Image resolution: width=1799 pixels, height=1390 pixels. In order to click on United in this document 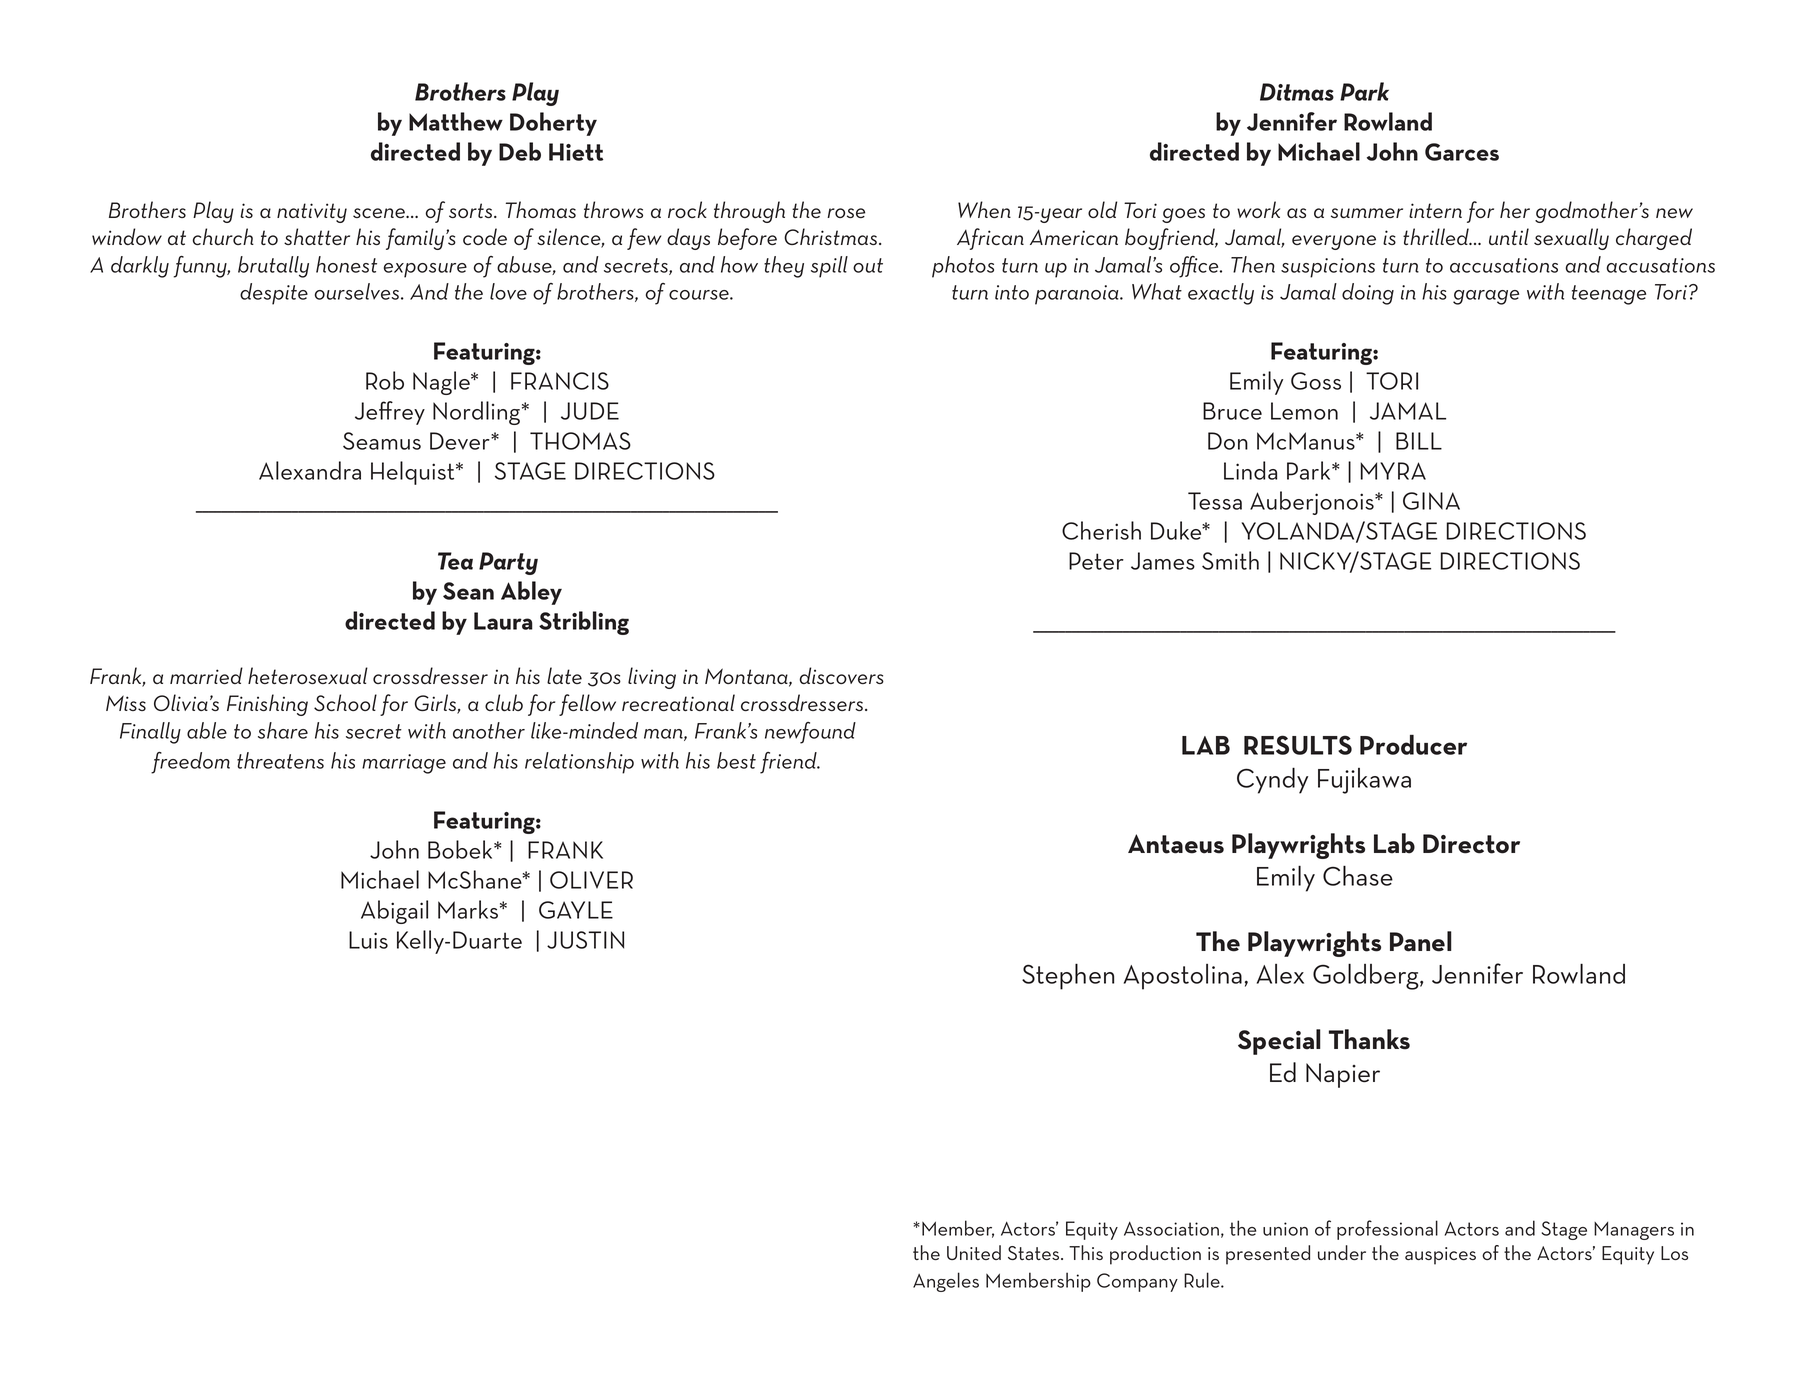, I will do `click(974, 1252)`.
